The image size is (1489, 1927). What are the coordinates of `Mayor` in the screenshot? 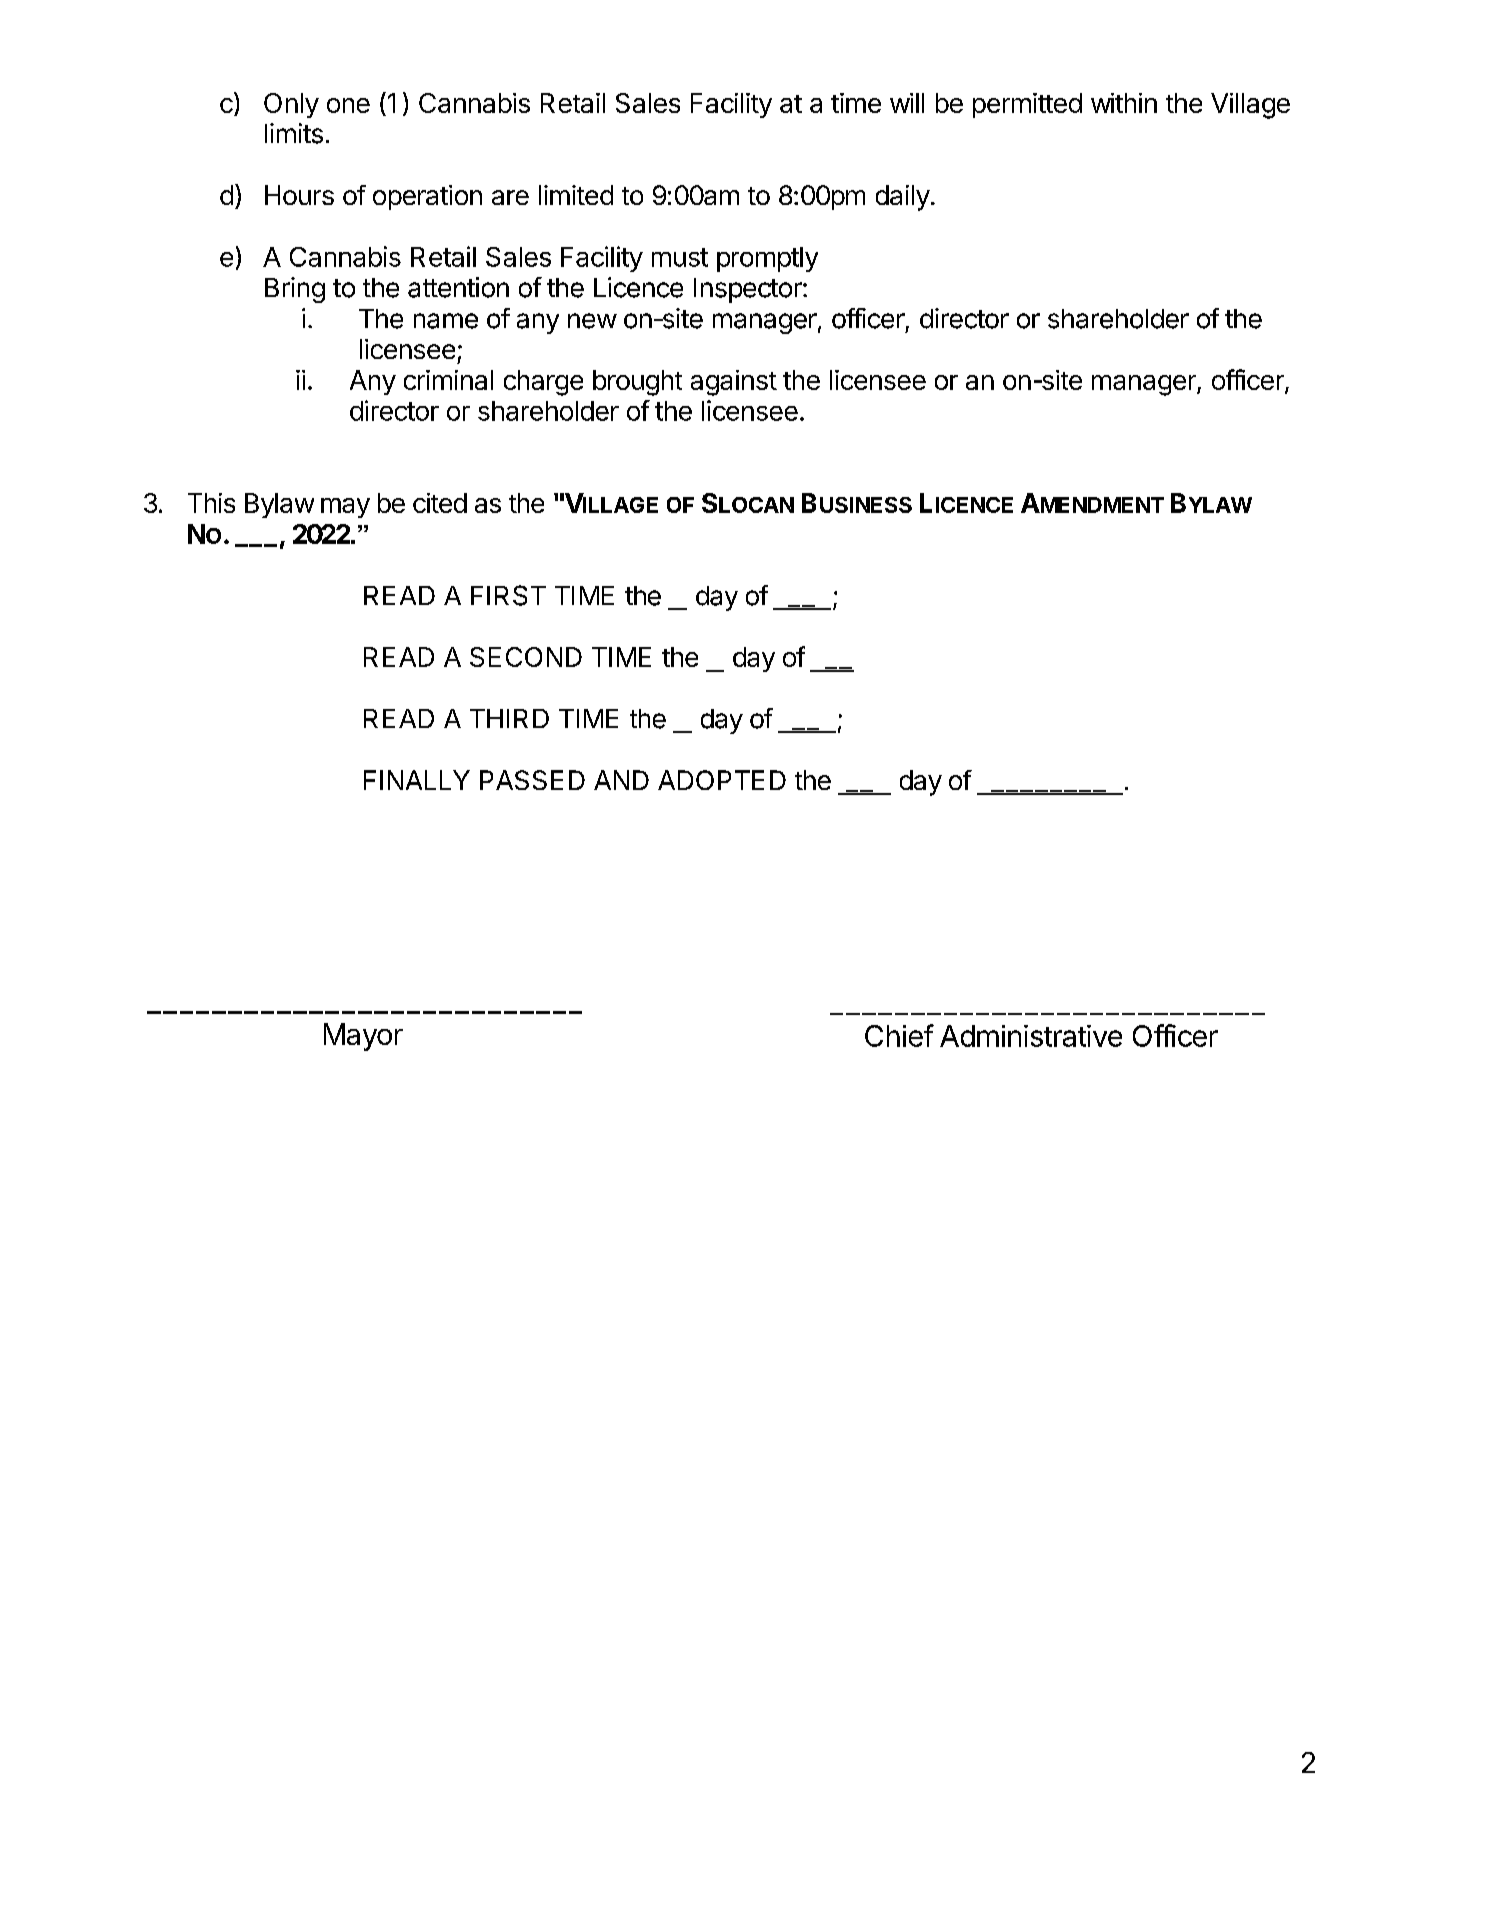 It's located at (363, 1037).
